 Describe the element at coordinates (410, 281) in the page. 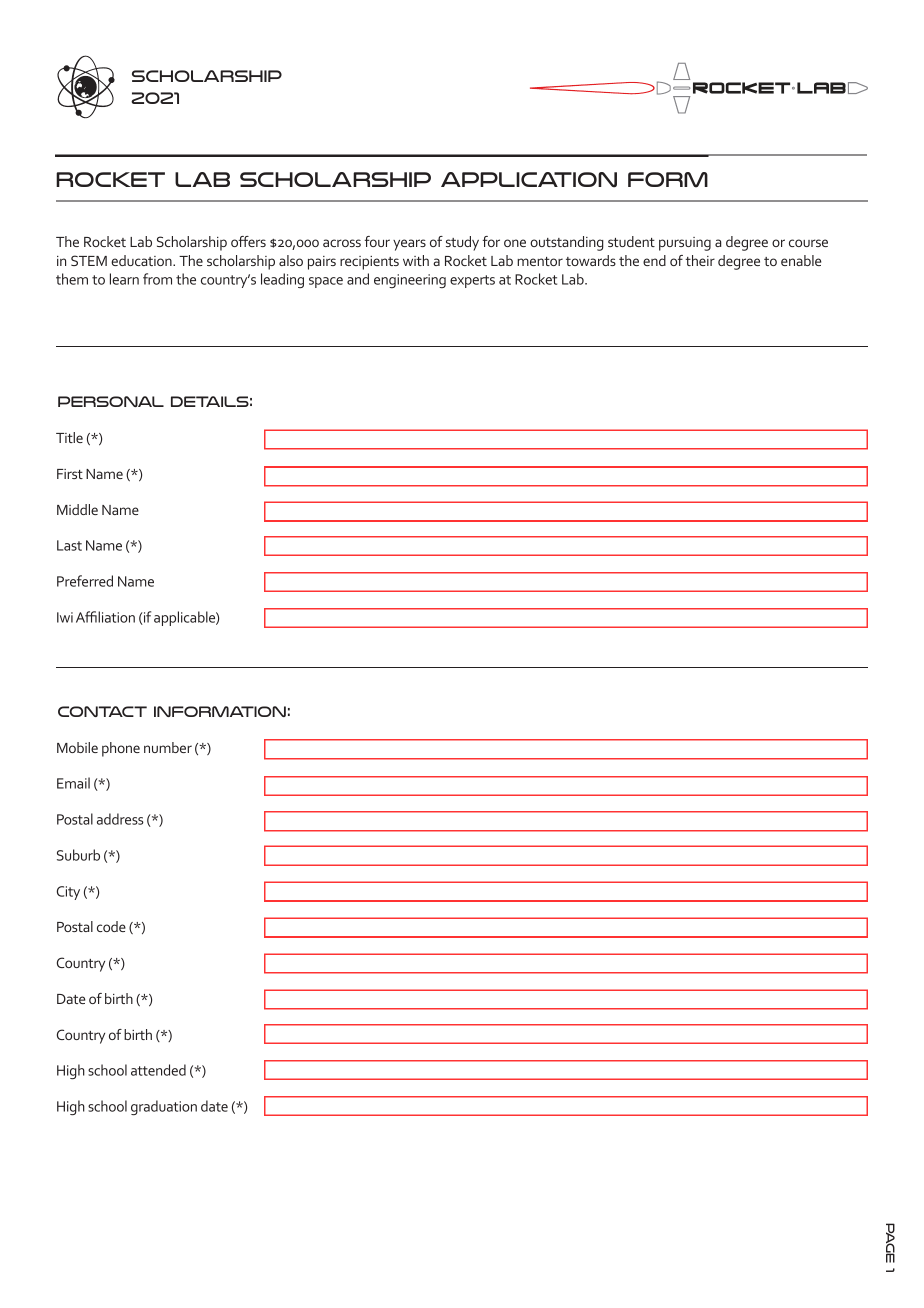

I see `engineering` at that location.
